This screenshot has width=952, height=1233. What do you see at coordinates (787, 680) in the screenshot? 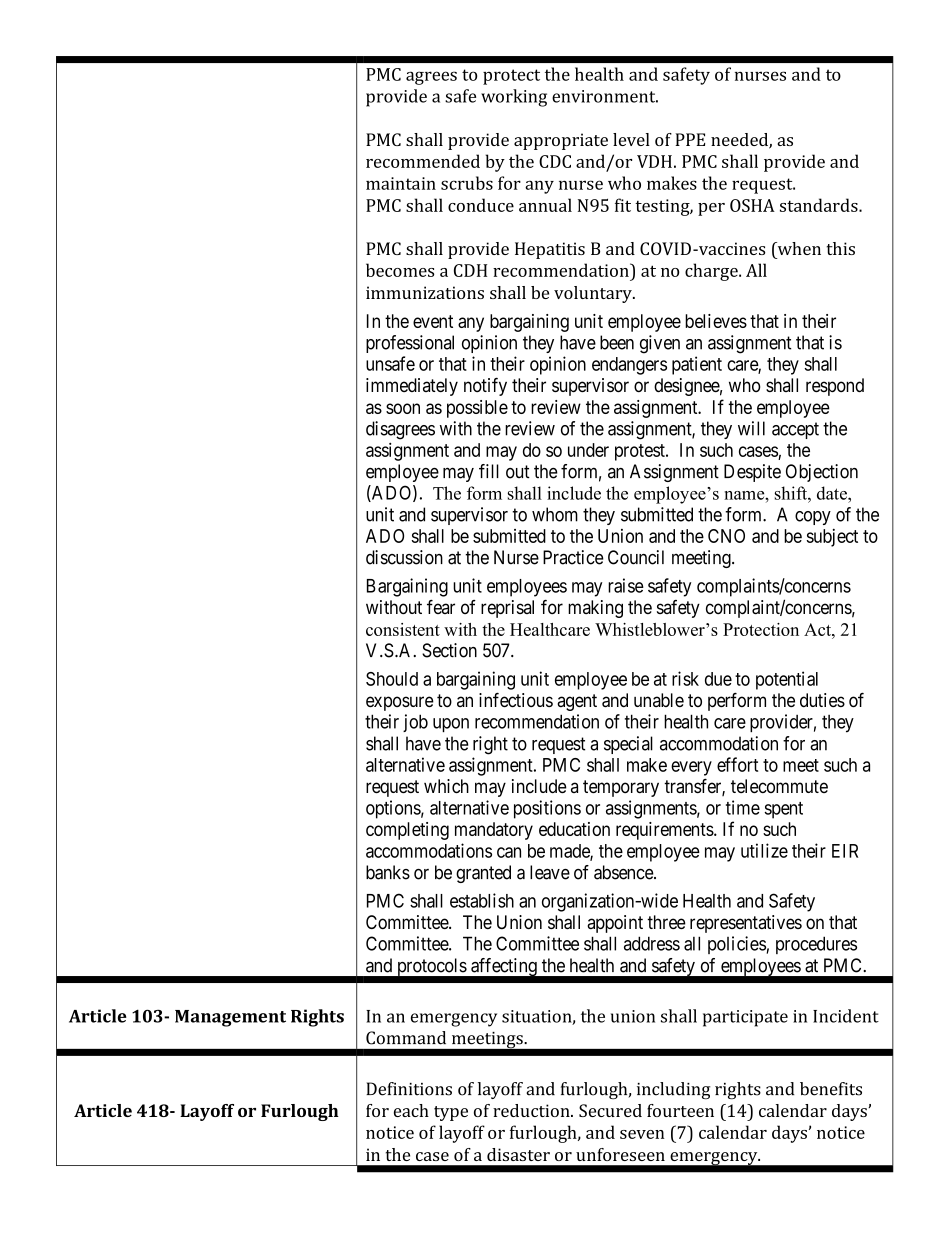
I see `potential` at bounding box center [787, 680].
